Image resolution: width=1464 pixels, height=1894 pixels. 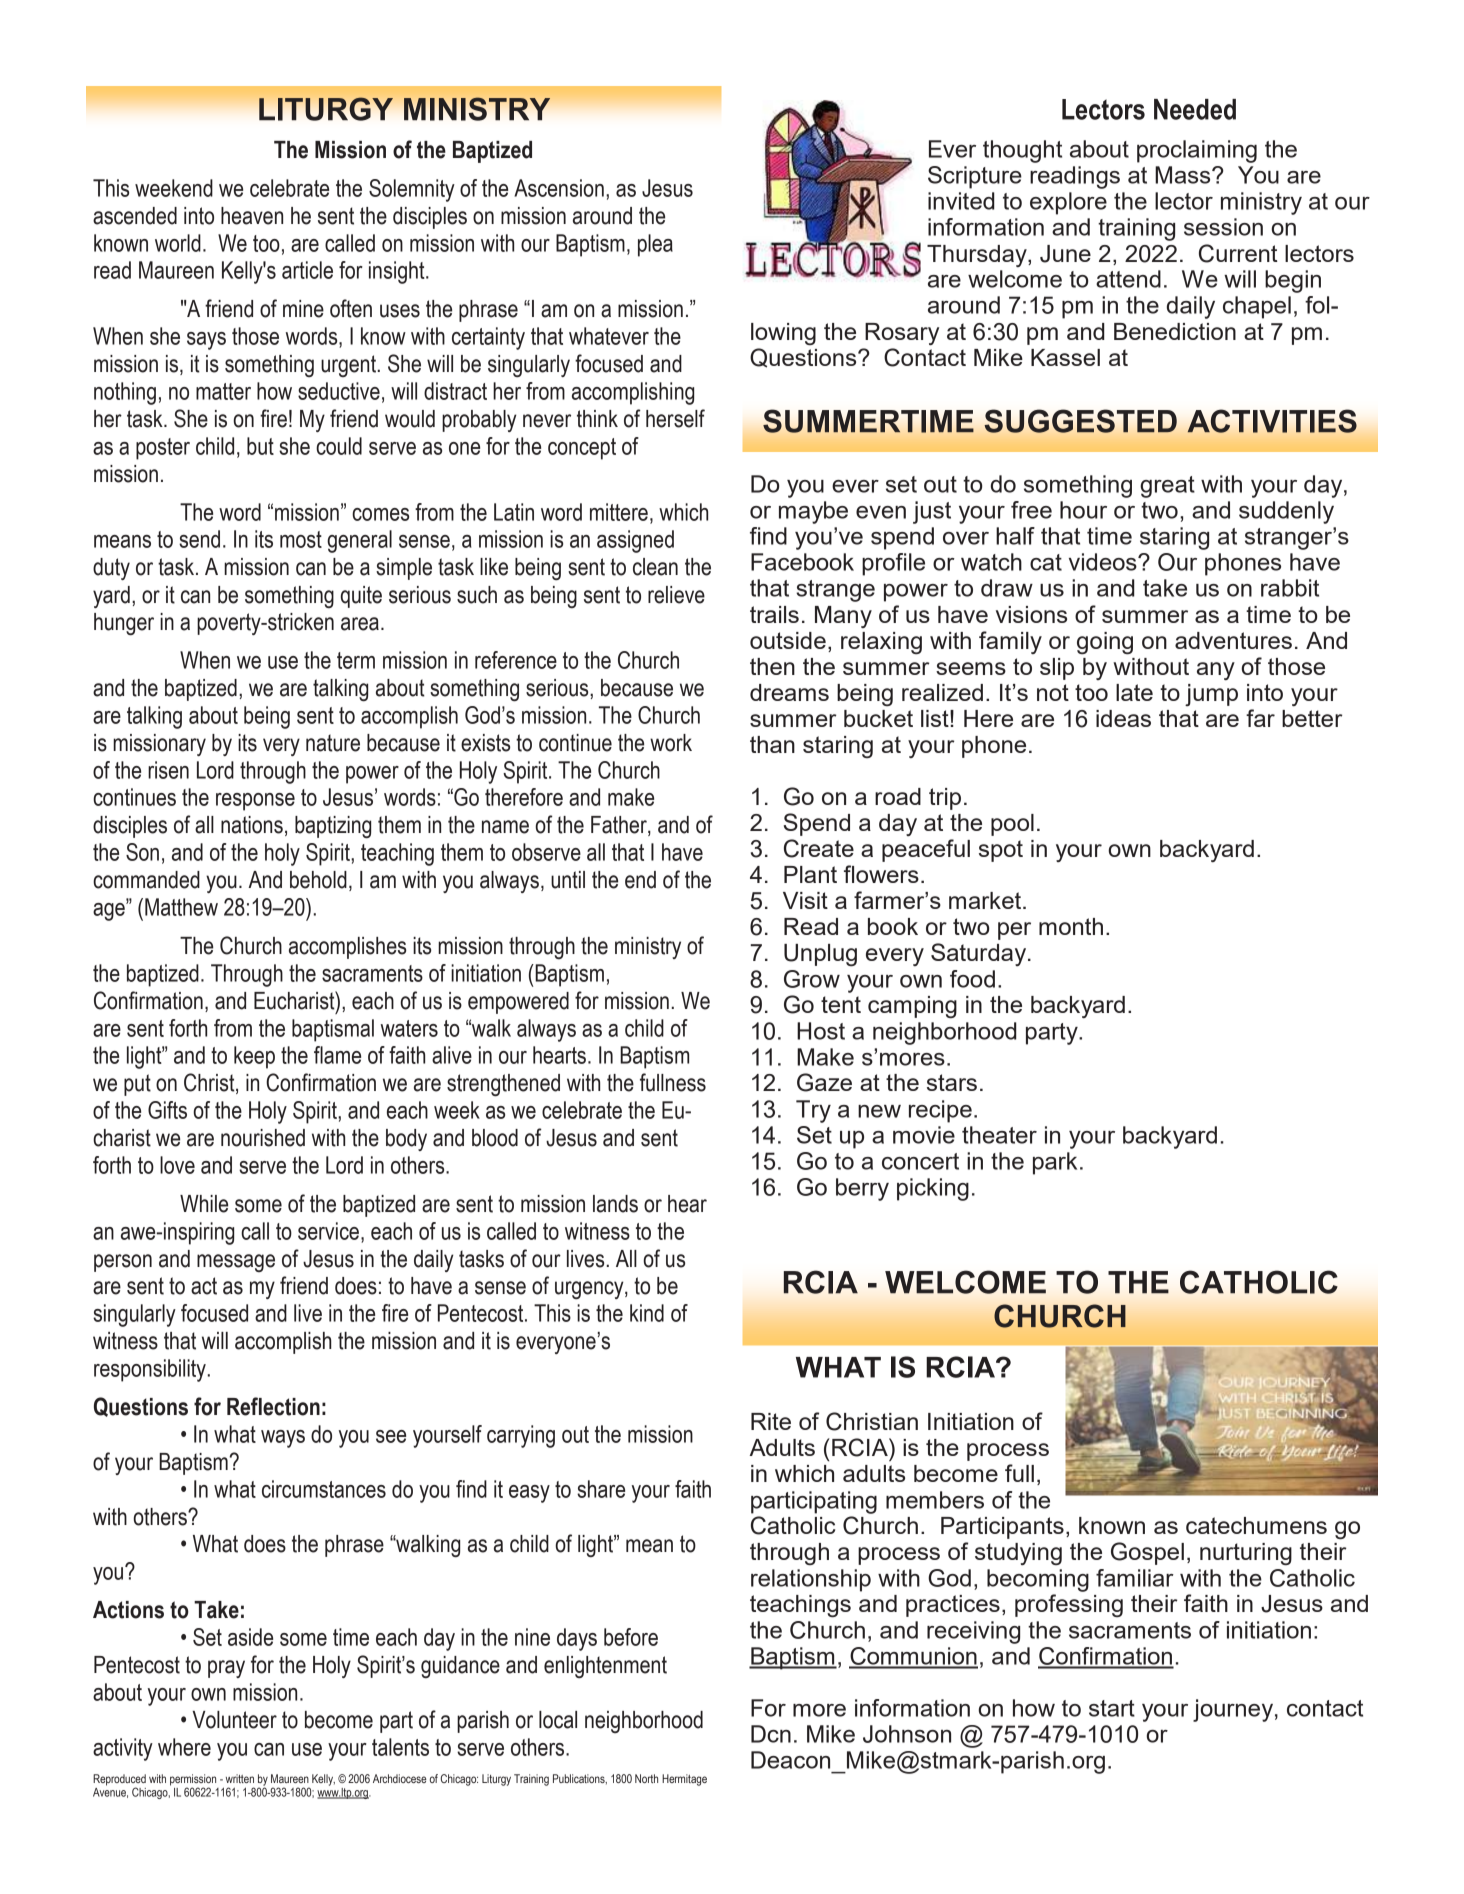 I want to click on videos, so click(x=1104, y=562).
